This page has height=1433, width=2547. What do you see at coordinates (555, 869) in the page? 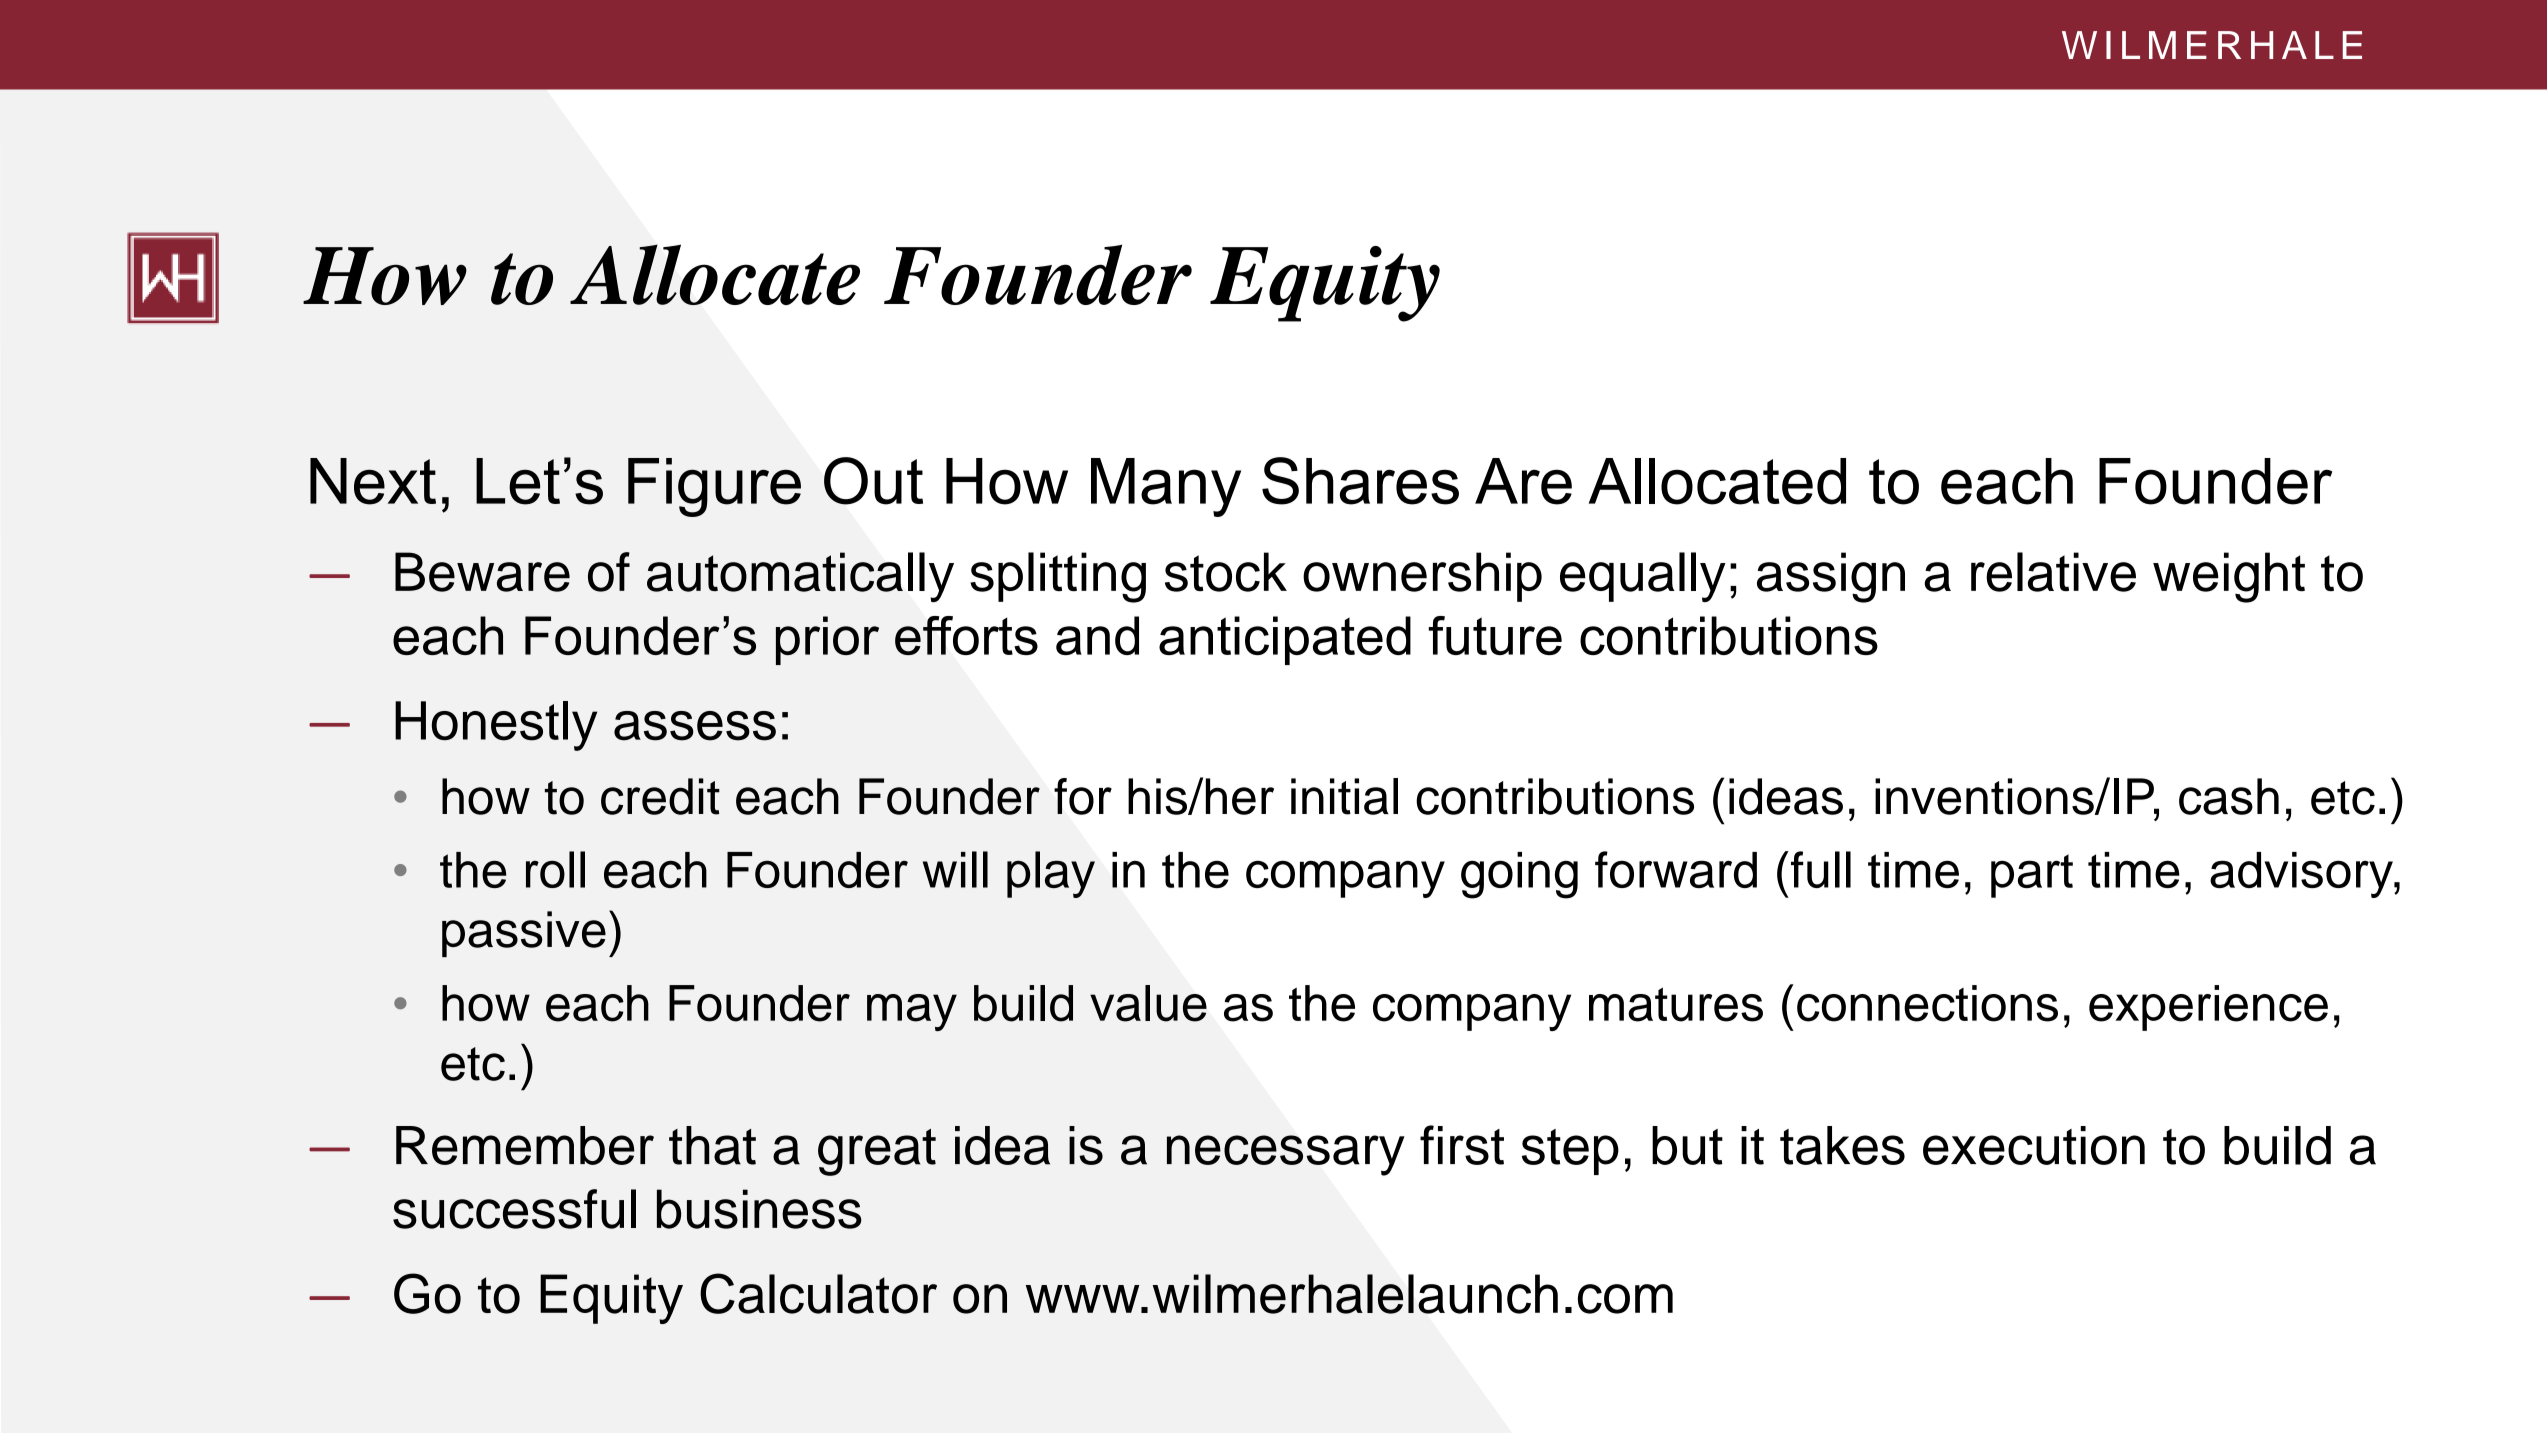
I see `roll` at bounding box center [555, 869].
